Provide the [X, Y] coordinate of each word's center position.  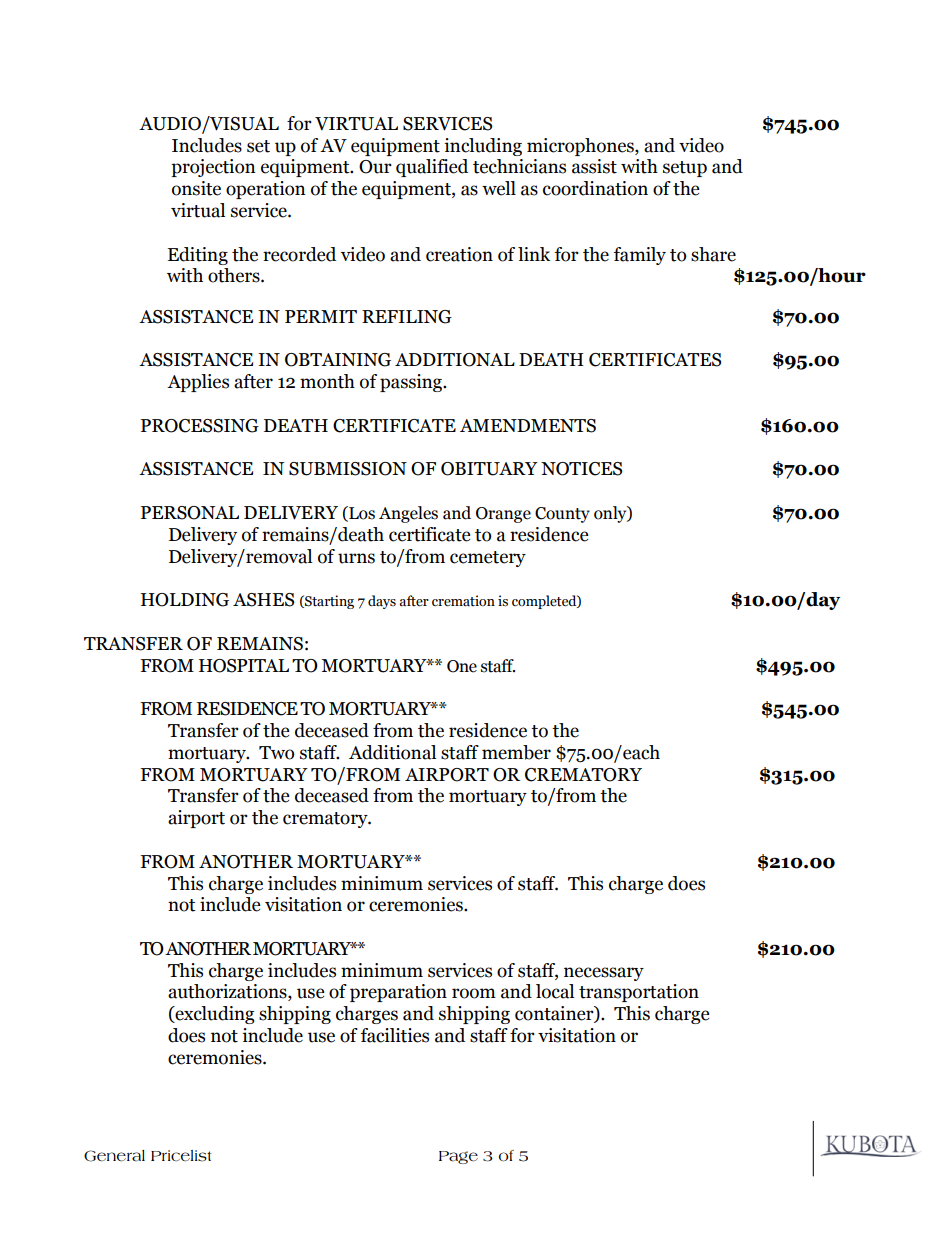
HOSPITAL [244, 666]
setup [685, 169]
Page [458, 1157]
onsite [196, 188]
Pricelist [181, 1156]
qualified [432, 168]
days [382, 602]
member [516, 752]
